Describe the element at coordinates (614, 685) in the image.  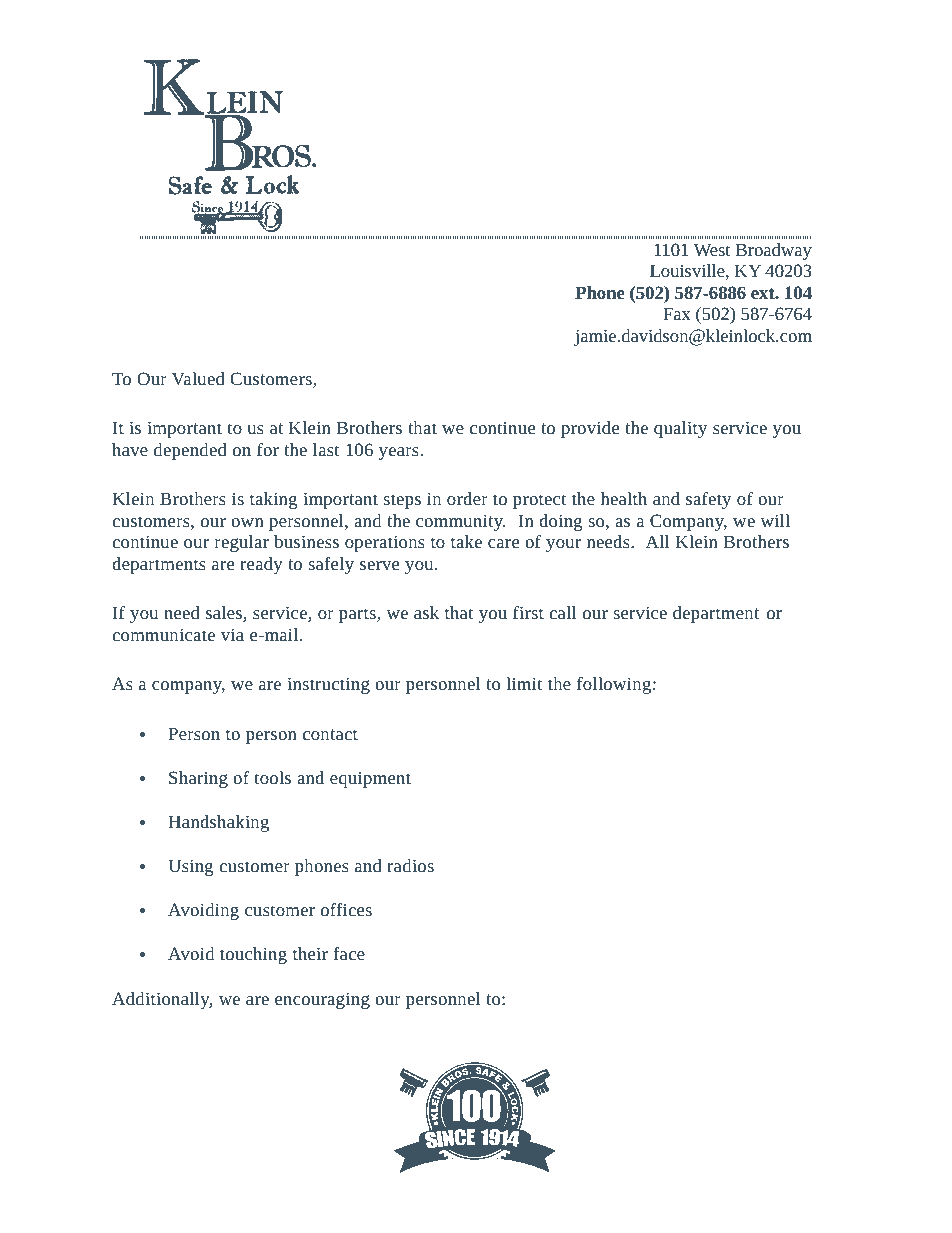
I see `following` at that location.
